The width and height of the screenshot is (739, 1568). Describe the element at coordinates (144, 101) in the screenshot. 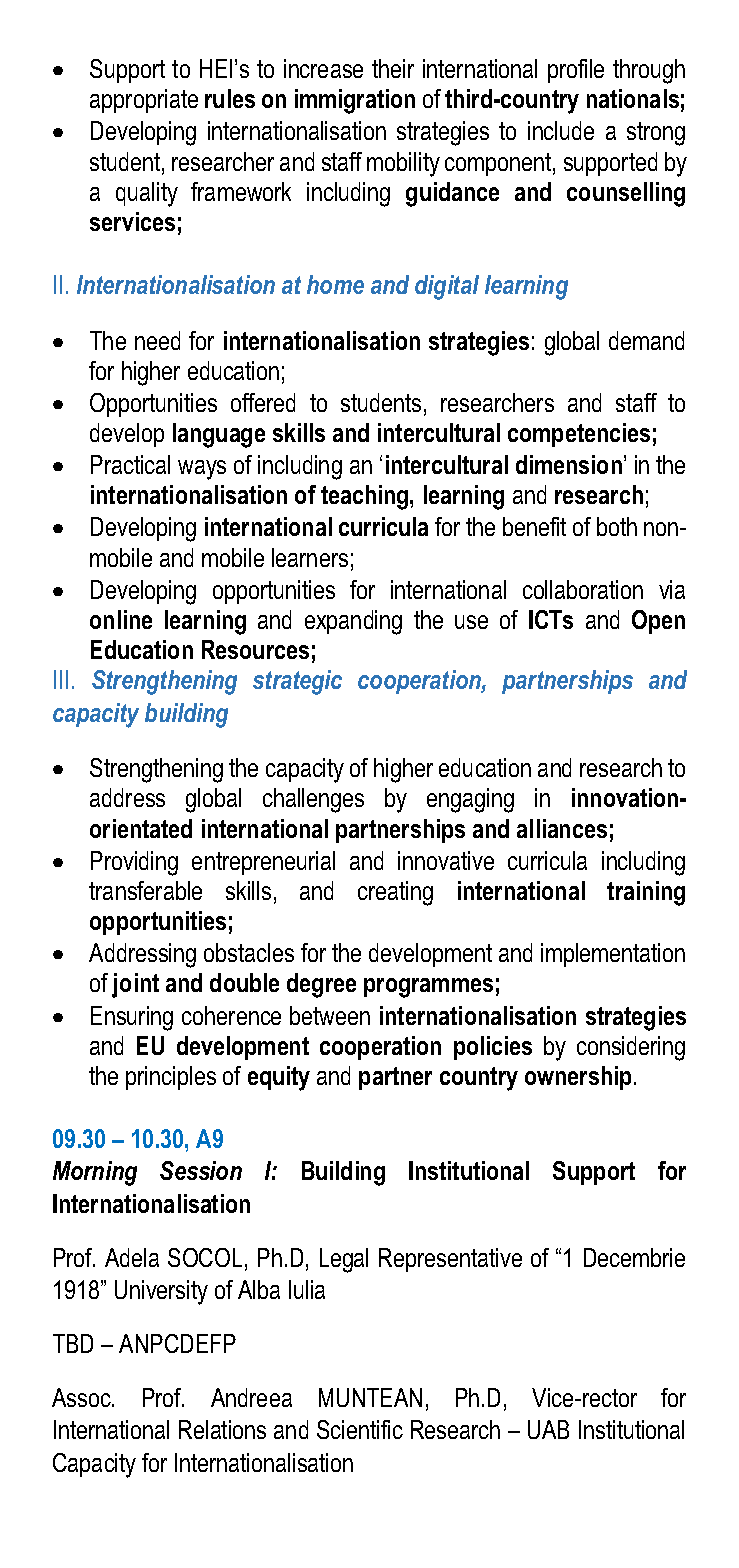

I see `appropriate` at that location.
